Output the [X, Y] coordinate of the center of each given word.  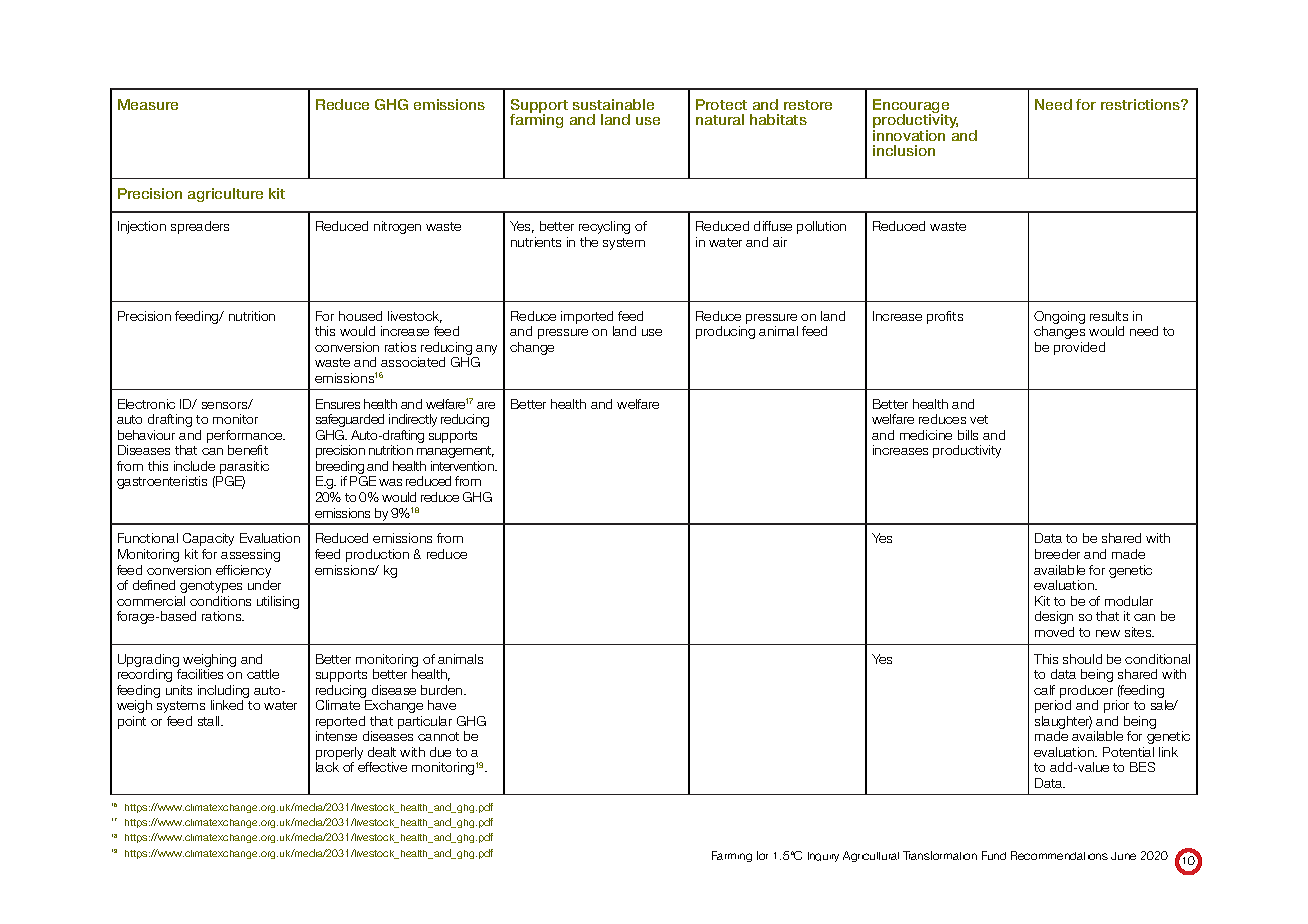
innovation [909, 135]
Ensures [338, 404]
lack [327, 767]
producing [725, 332]
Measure [148, 104]
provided [1079, 348]
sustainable [613, 104]
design [1054, 617]
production [377, 555]
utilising [278, 602]
